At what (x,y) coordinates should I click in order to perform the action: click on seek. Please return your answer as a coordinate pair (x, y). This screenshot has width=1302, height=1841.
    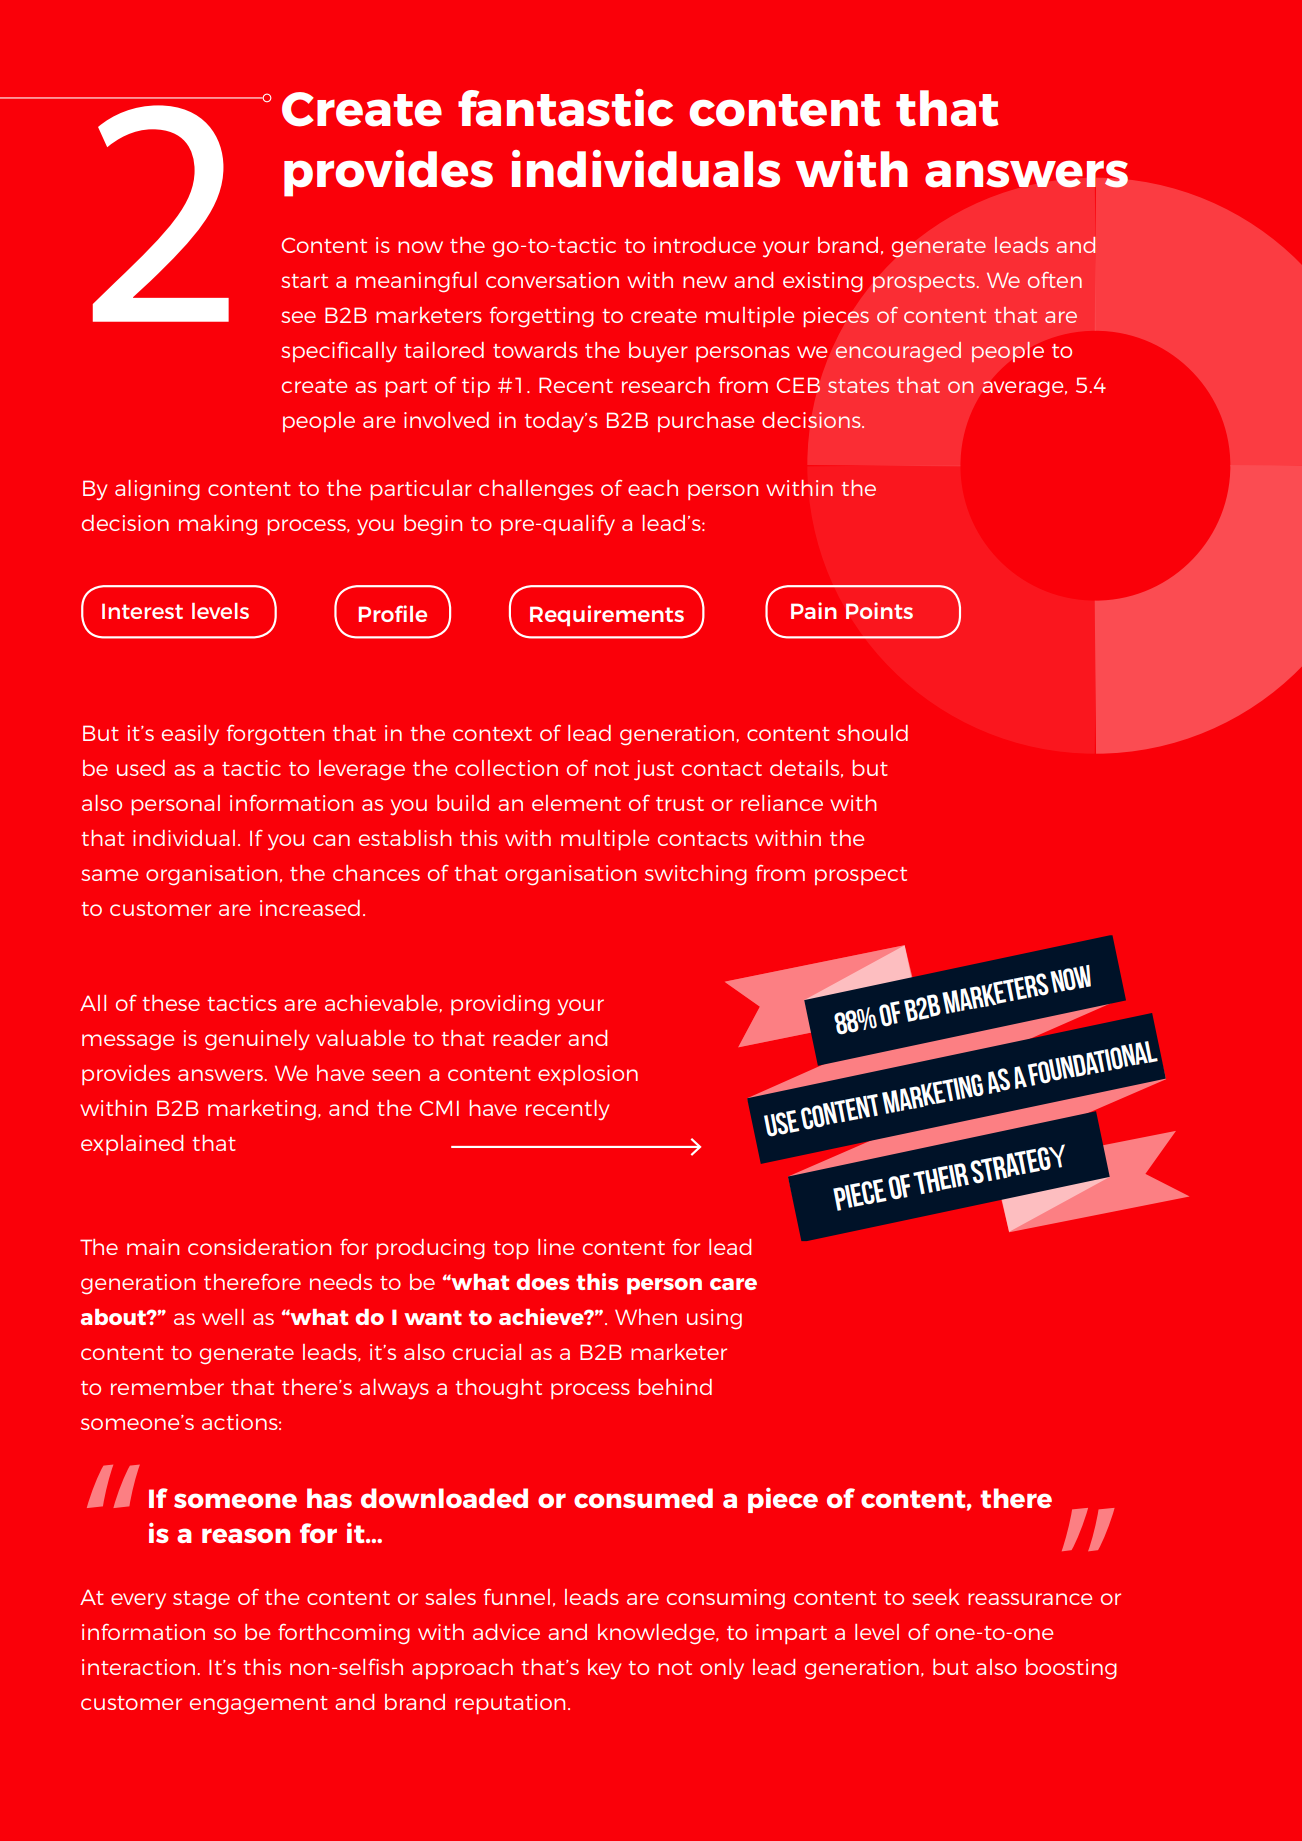
    Looking at the image, I should click on (935, 1597).
